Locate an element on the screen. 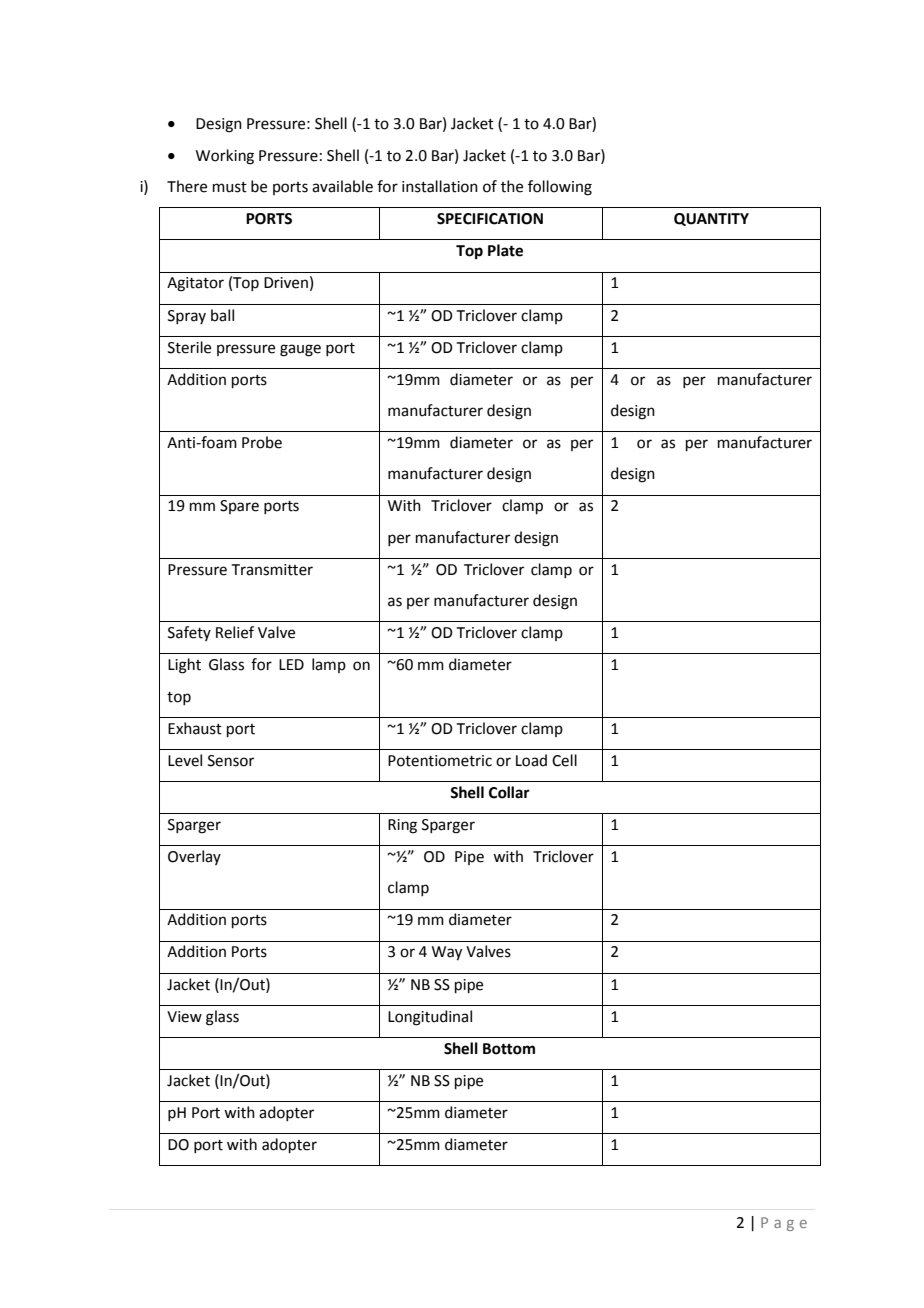  Sensor is located at coordinates (231, 761).
